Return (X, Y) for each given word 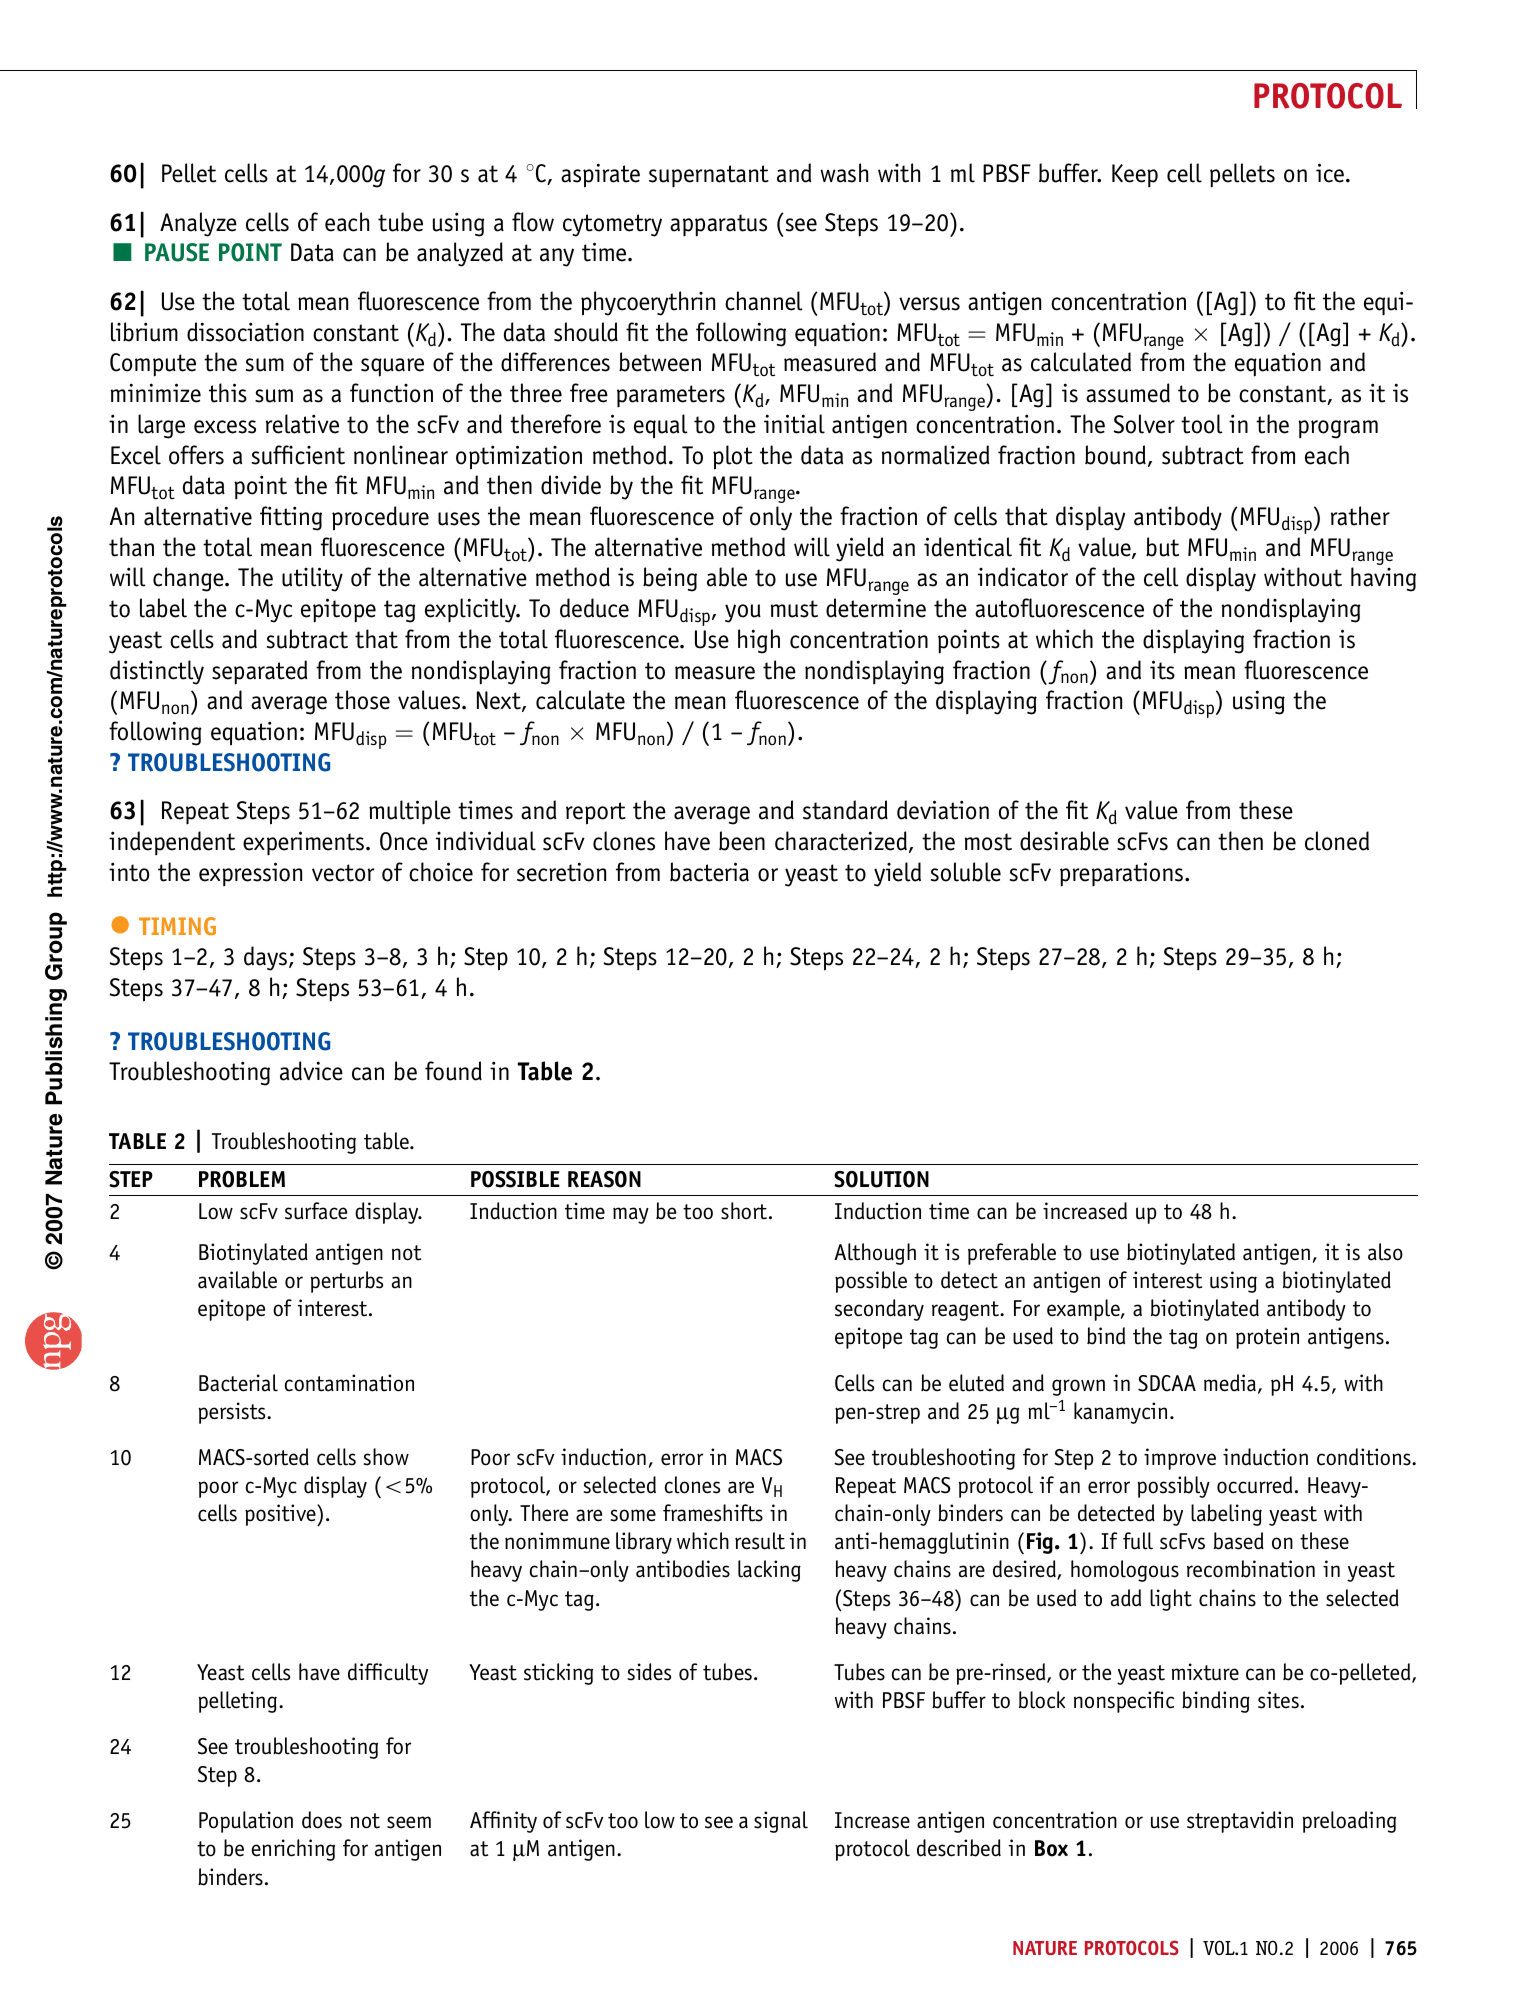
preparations (1121, 874)
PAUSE (177, 252)
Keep (1135, 175)
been (742, 841)
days (265, 958)
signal (781, 1822)
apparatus (718, 225)
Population (246, 1822)
